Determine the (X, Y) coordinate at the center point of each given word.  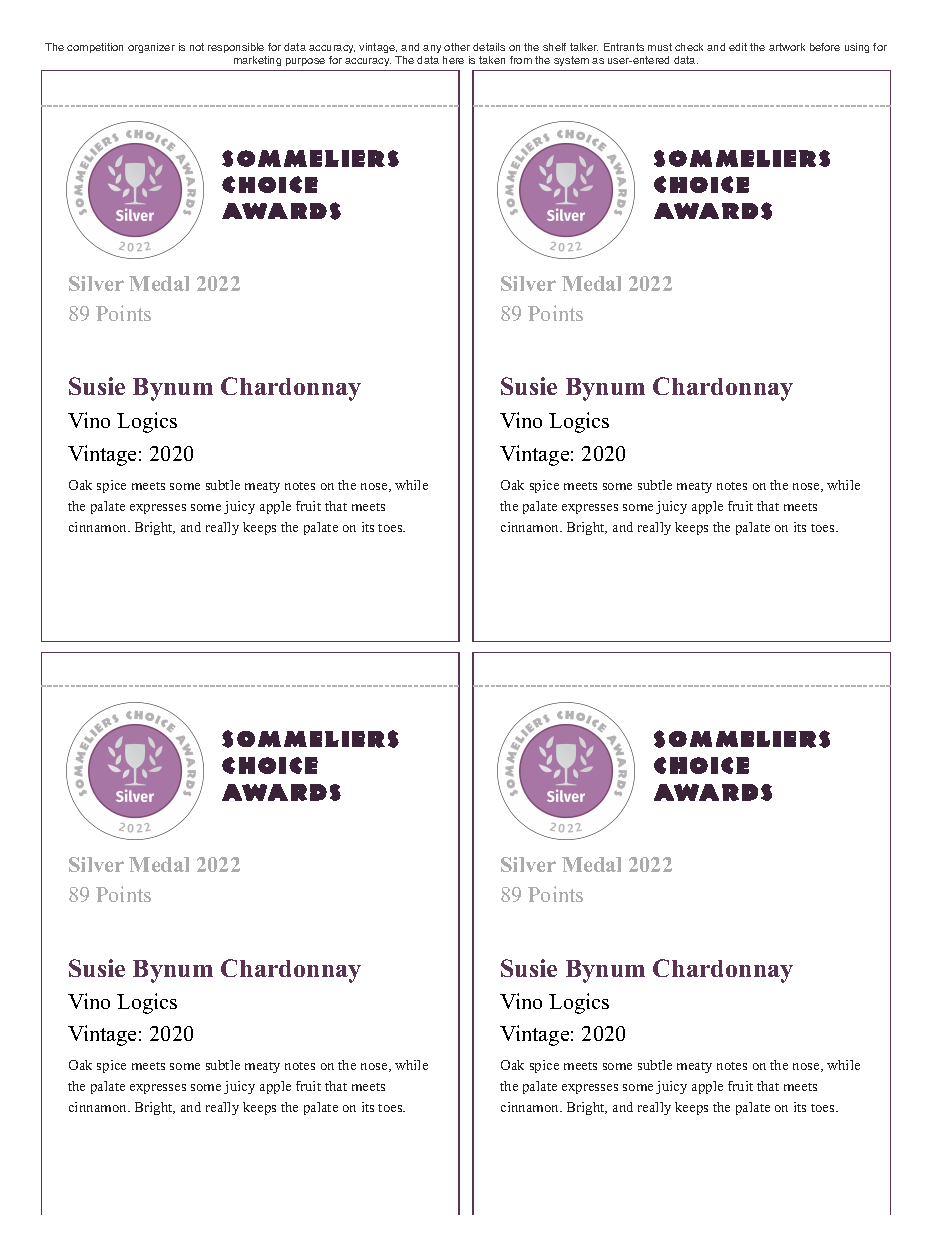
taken (492, 60)
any (432, 49)
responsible (236, 48)
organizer (151, 48)
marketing (257, 61)
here (453, 60)
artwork (787, 47)
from (521, 60)
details (489, 47)
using (857, 48)
